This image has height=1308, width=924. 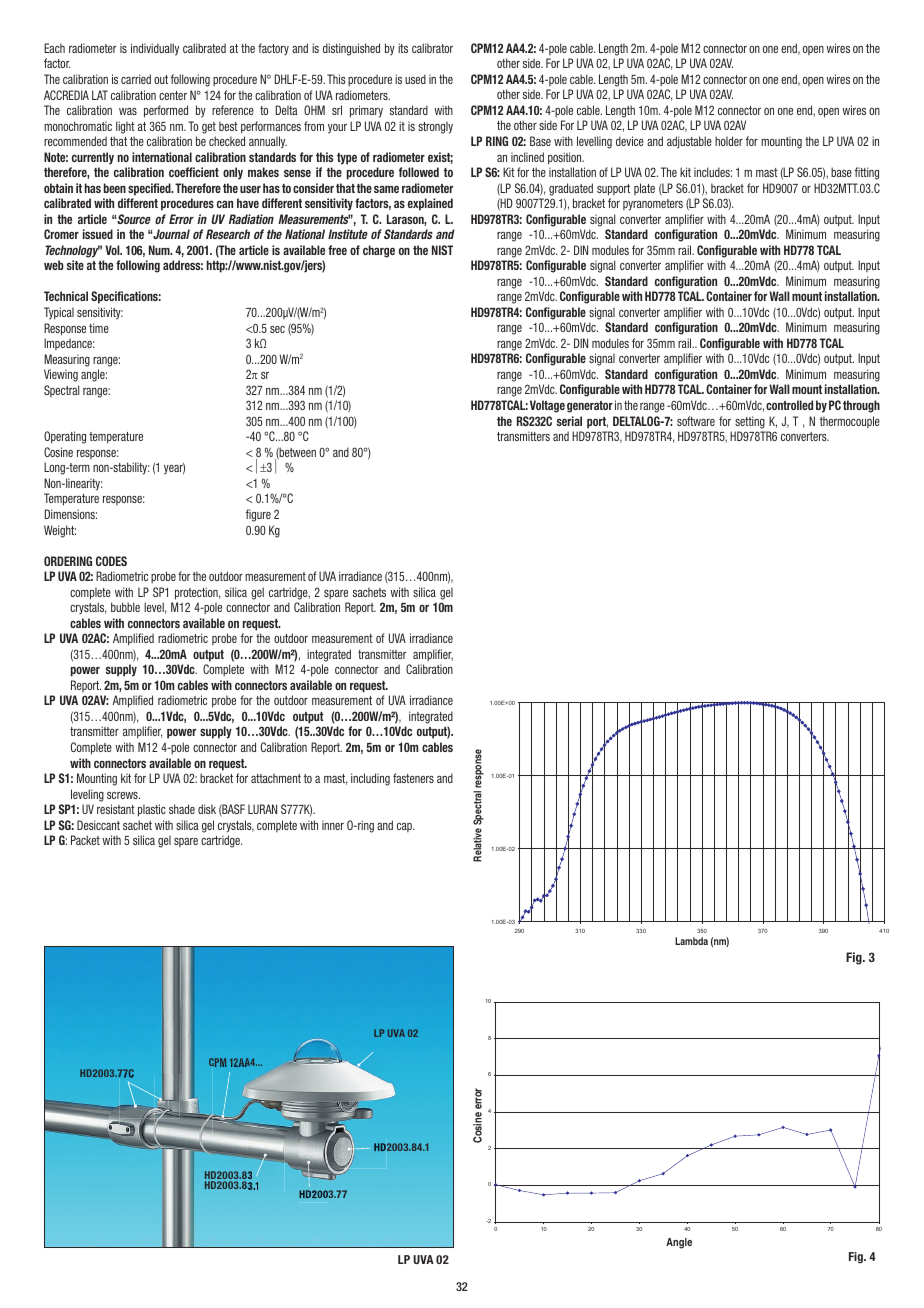 What do you see at coordinates (413, 778) in the image?
I see `fasteners` at bounding box center [413, 778].
